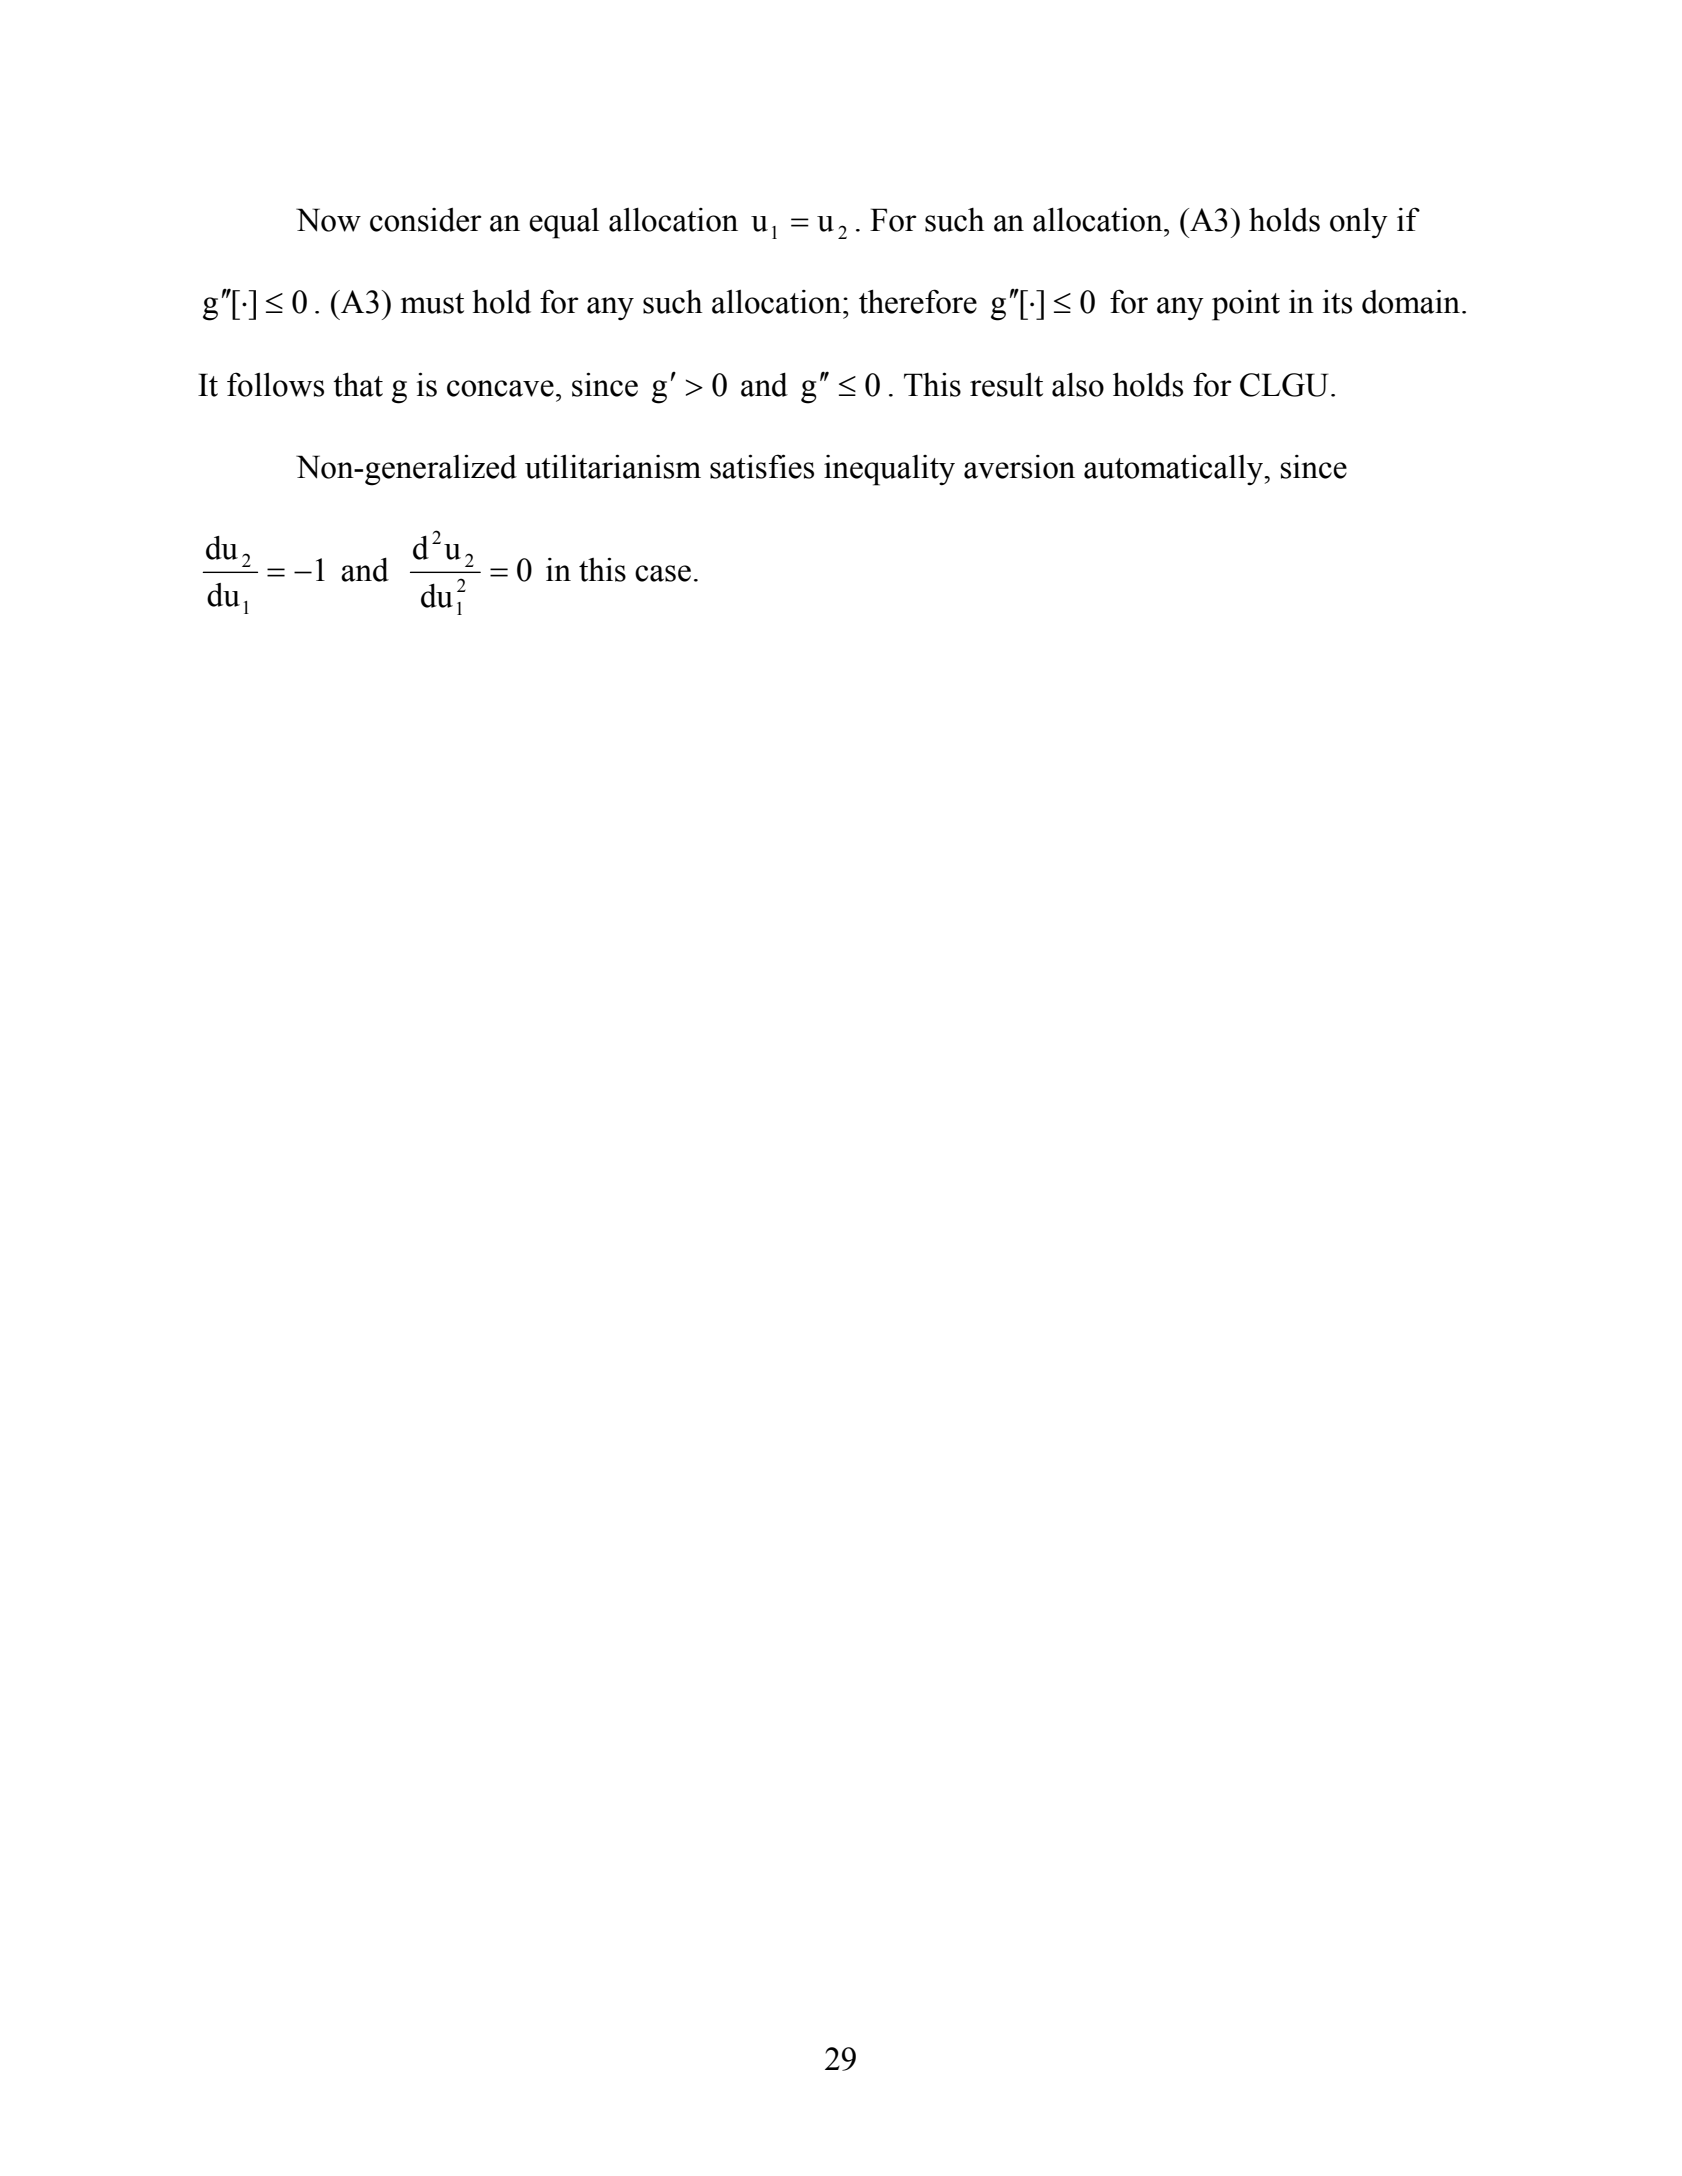 Image resolution: width=1682 pixels, height=2176 pixels. I want to click on therefore, so click(918, 301).
